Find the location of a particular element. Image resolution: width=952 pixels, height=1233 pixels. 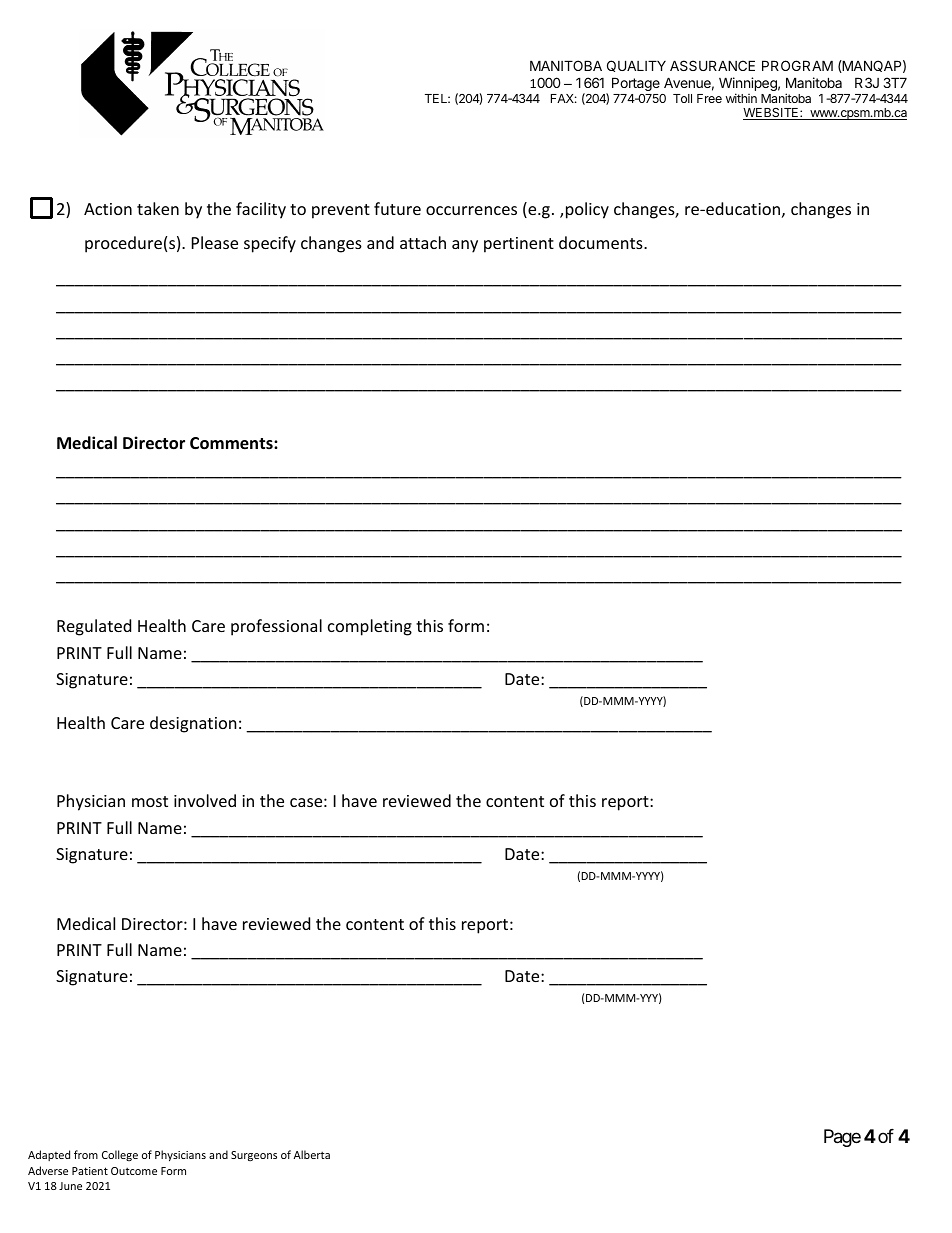

Regulated is located at coordinates (94, 627).
